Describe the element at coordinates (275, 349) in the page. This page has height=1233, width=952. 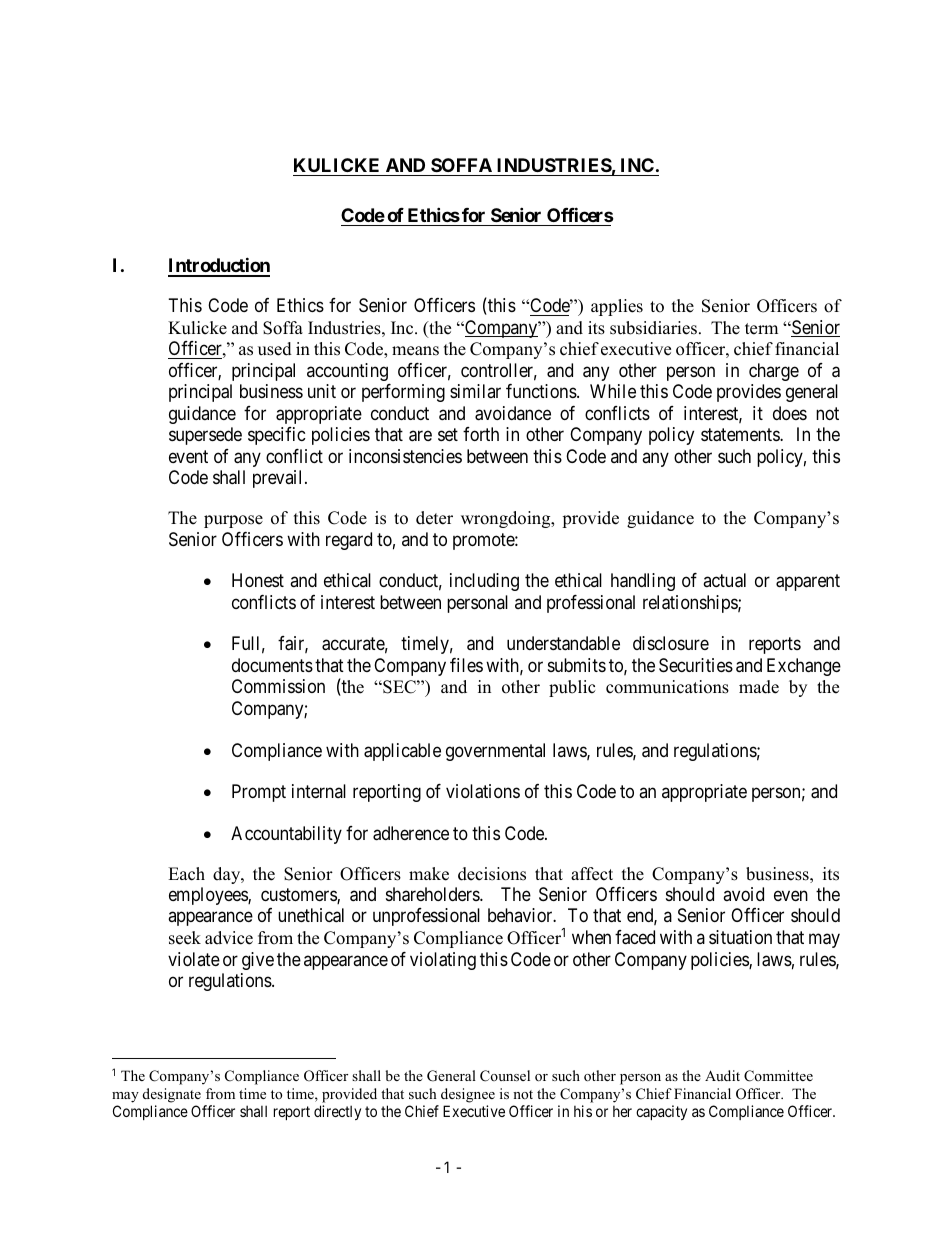
I see `used` at that location.
